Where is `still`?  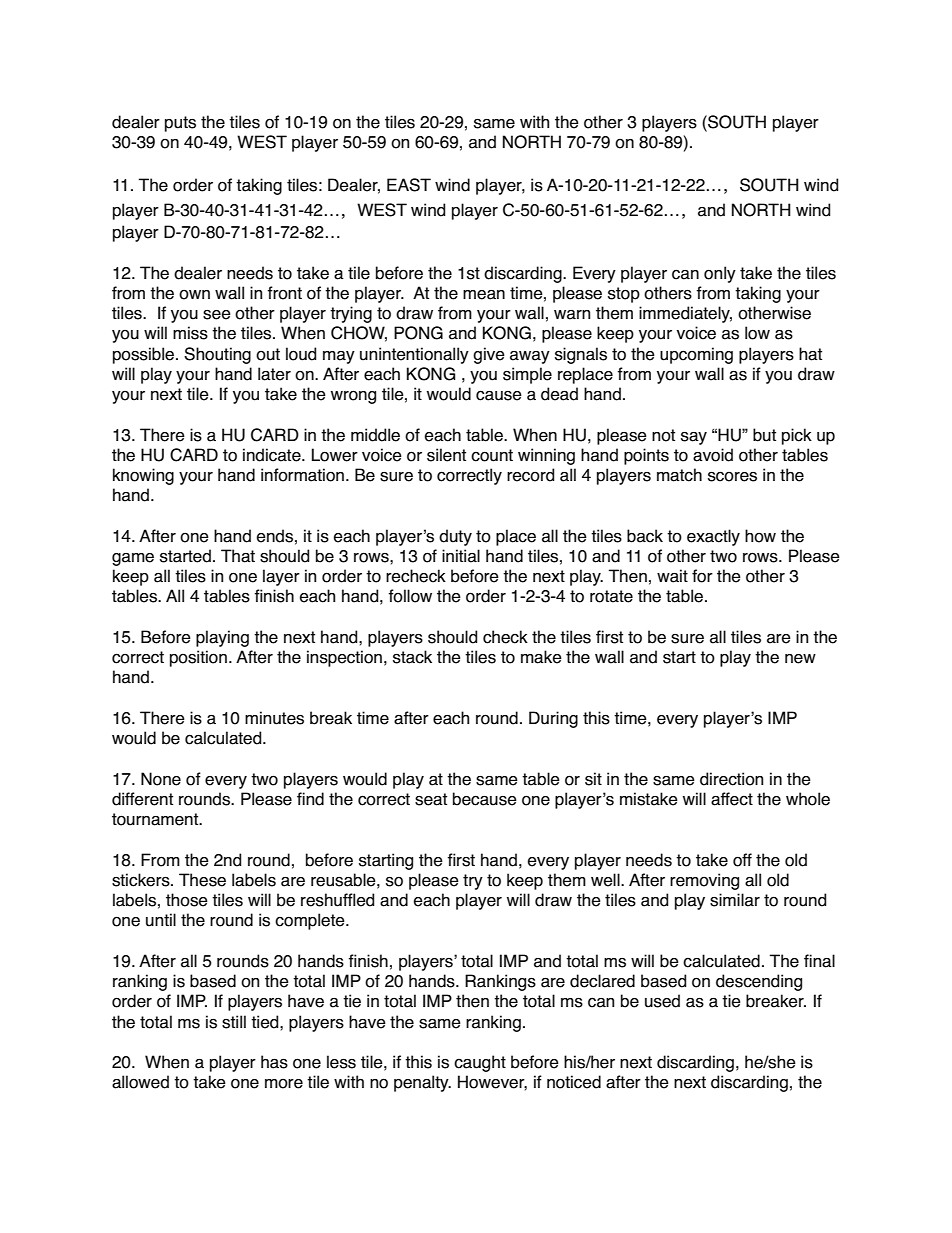 still is located at coordinates (234, 1022).
